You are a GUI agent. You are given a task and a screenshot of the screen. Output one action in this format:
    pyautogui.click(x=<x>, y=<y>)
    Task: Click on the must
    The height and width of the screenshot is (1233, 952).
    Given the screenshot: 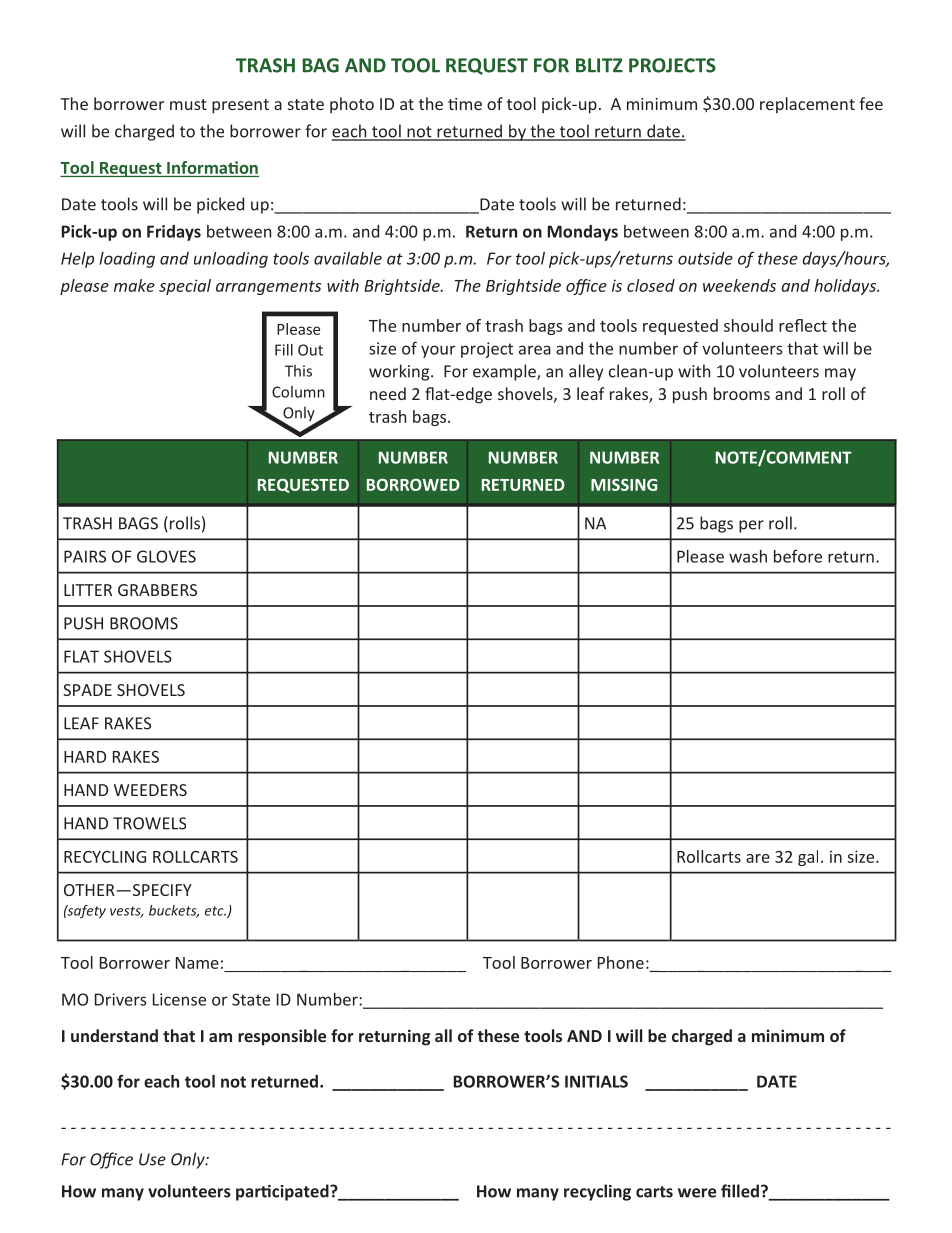 What is the action you would take?
    pyautogui.click(x=188, y=104)
